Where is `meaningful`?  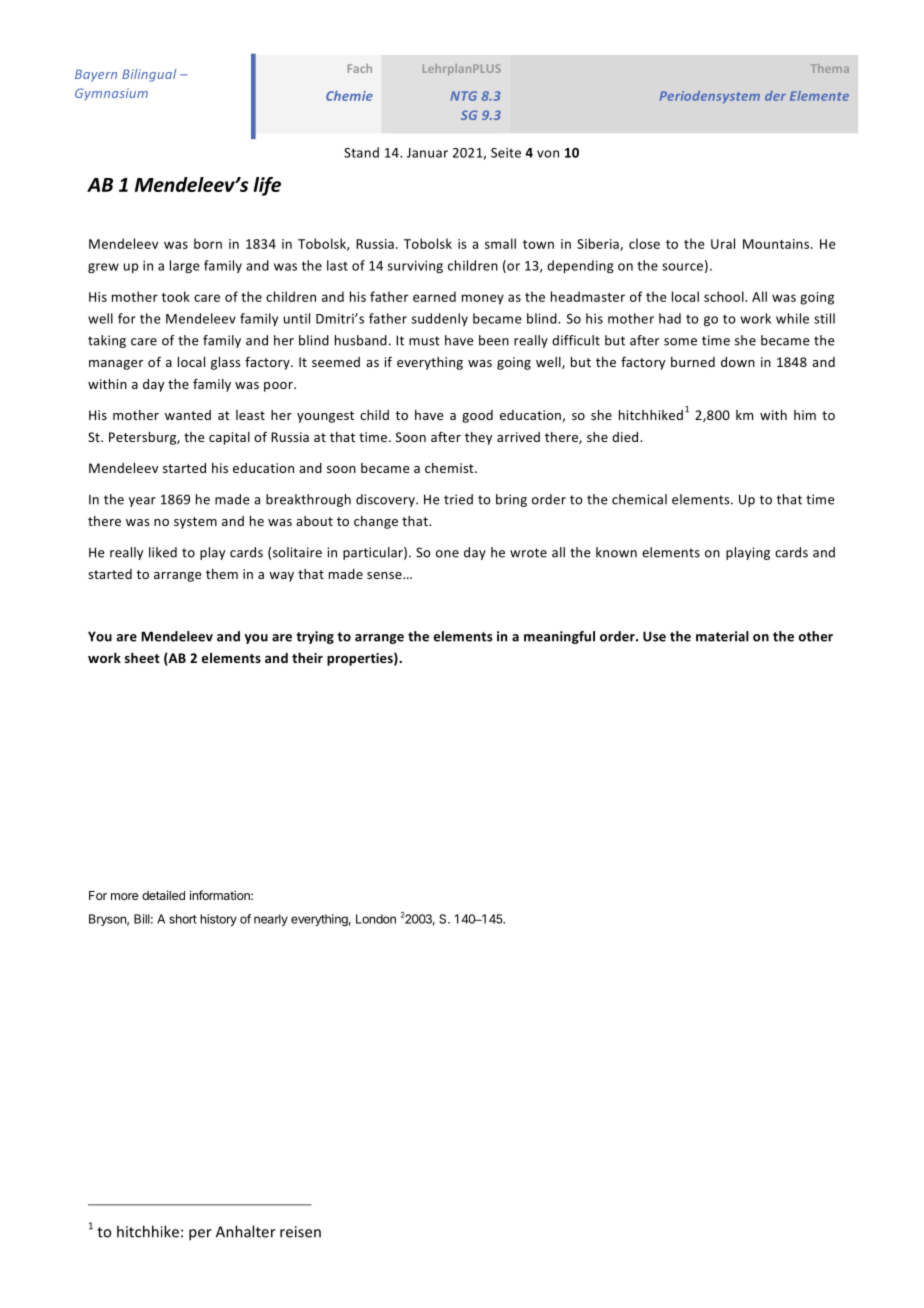 meaningful is located at coordinates (559, 637).
